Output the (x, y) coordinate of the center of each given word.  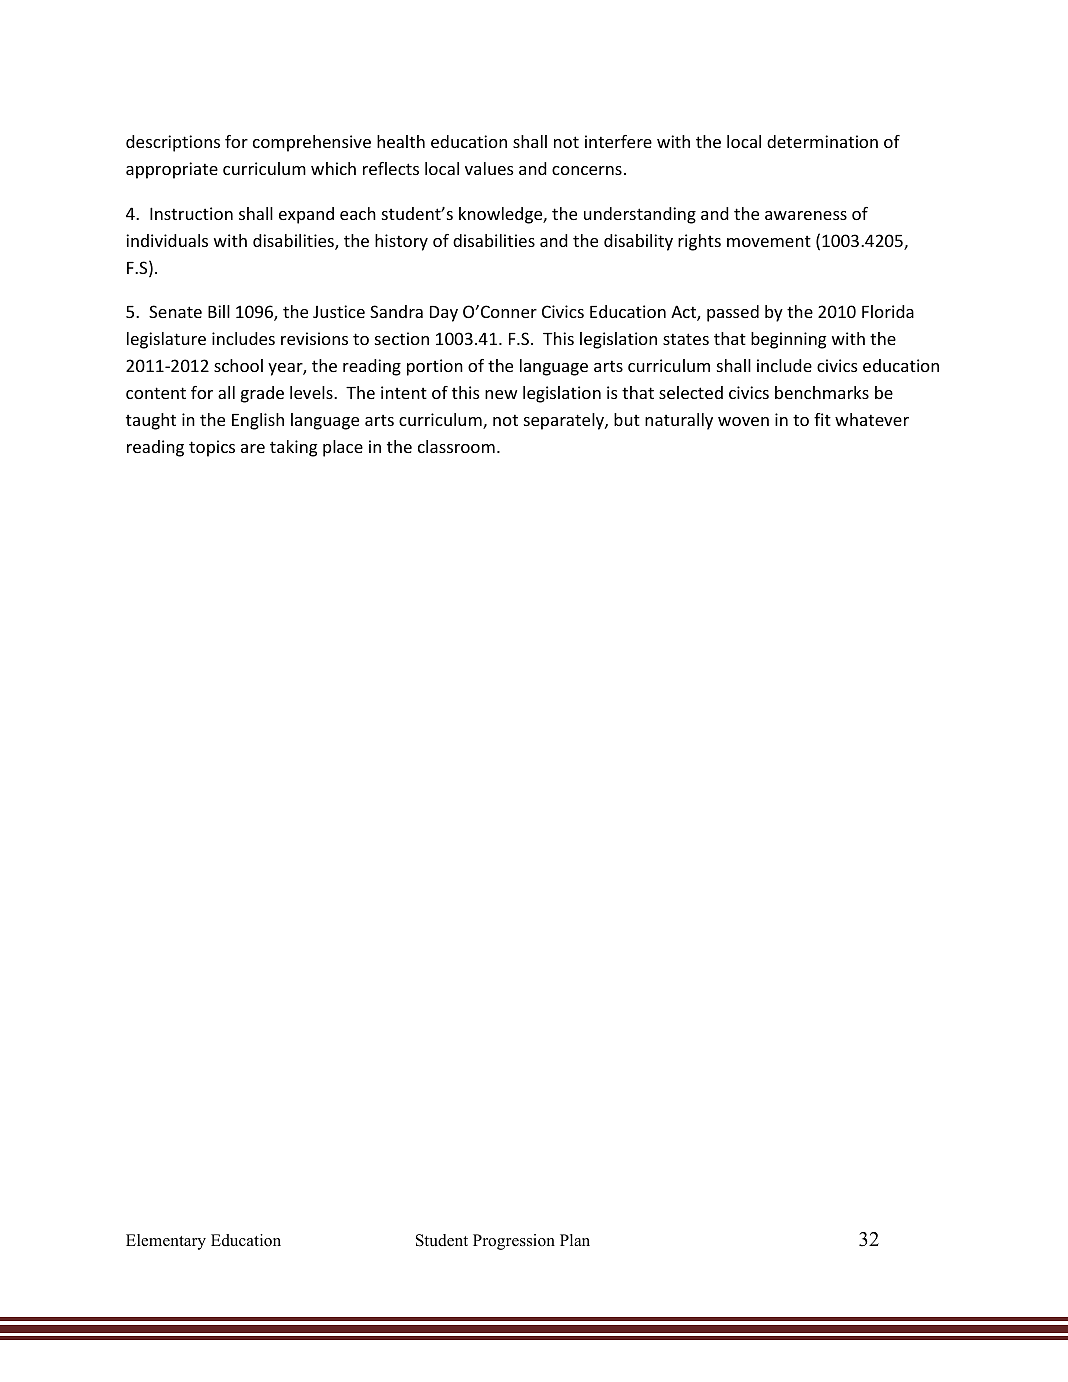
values (489, 168)
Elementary (166, 1242)
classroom (456, 446)
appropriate (172, 170)
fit (822, 419)
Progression (514, 1242)
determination (822, 141)
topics (212, 448)
